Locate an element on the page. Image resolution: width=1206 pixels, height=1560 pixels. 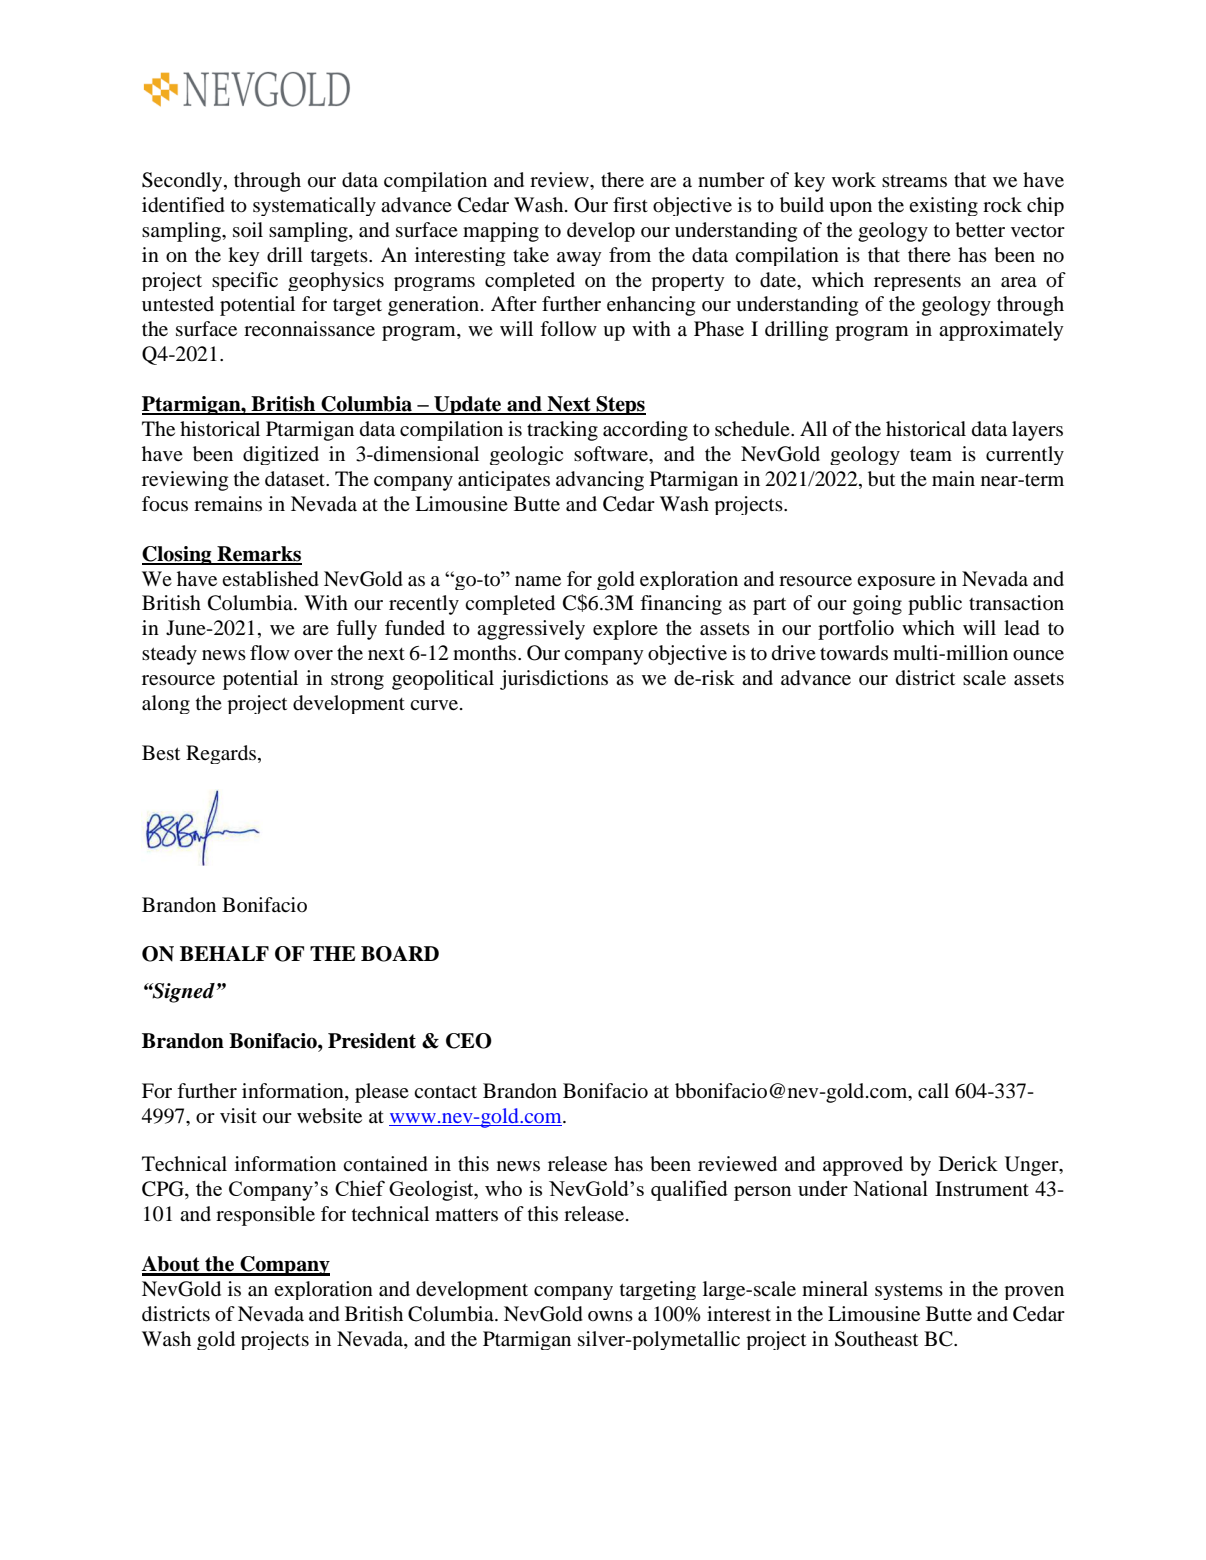
President is located at coordinates (372, 1041).
